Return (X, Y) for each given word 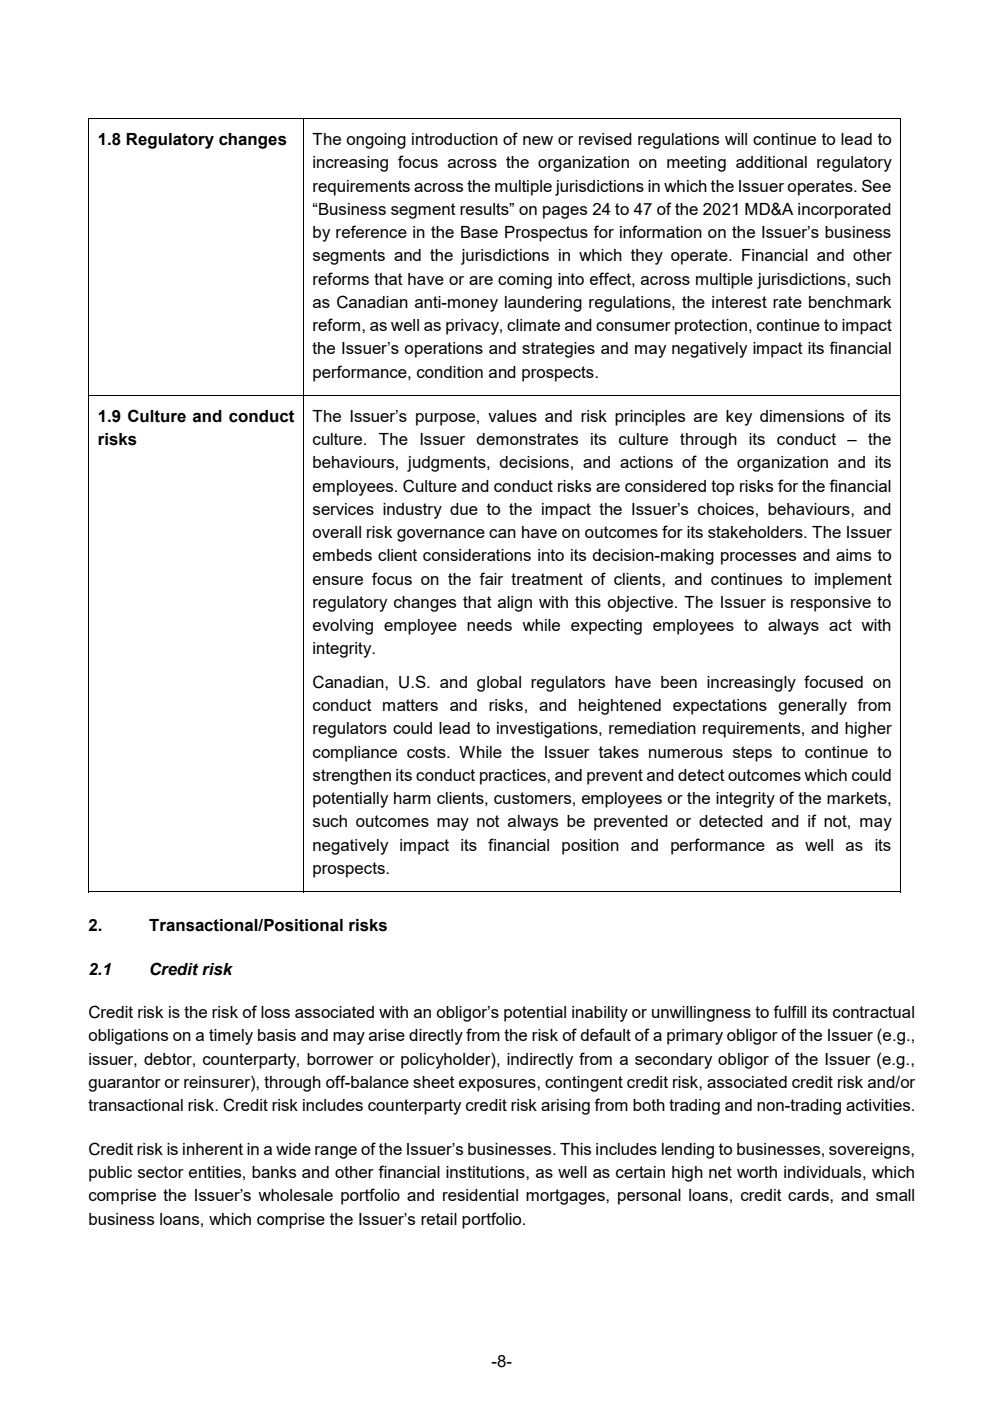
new (538, 140)
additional (771, 162)
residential (480, 1195)
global (499, 684)
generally (812, 707)
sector (161, 1172)
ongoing (376, 141)
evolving (343, 627)
